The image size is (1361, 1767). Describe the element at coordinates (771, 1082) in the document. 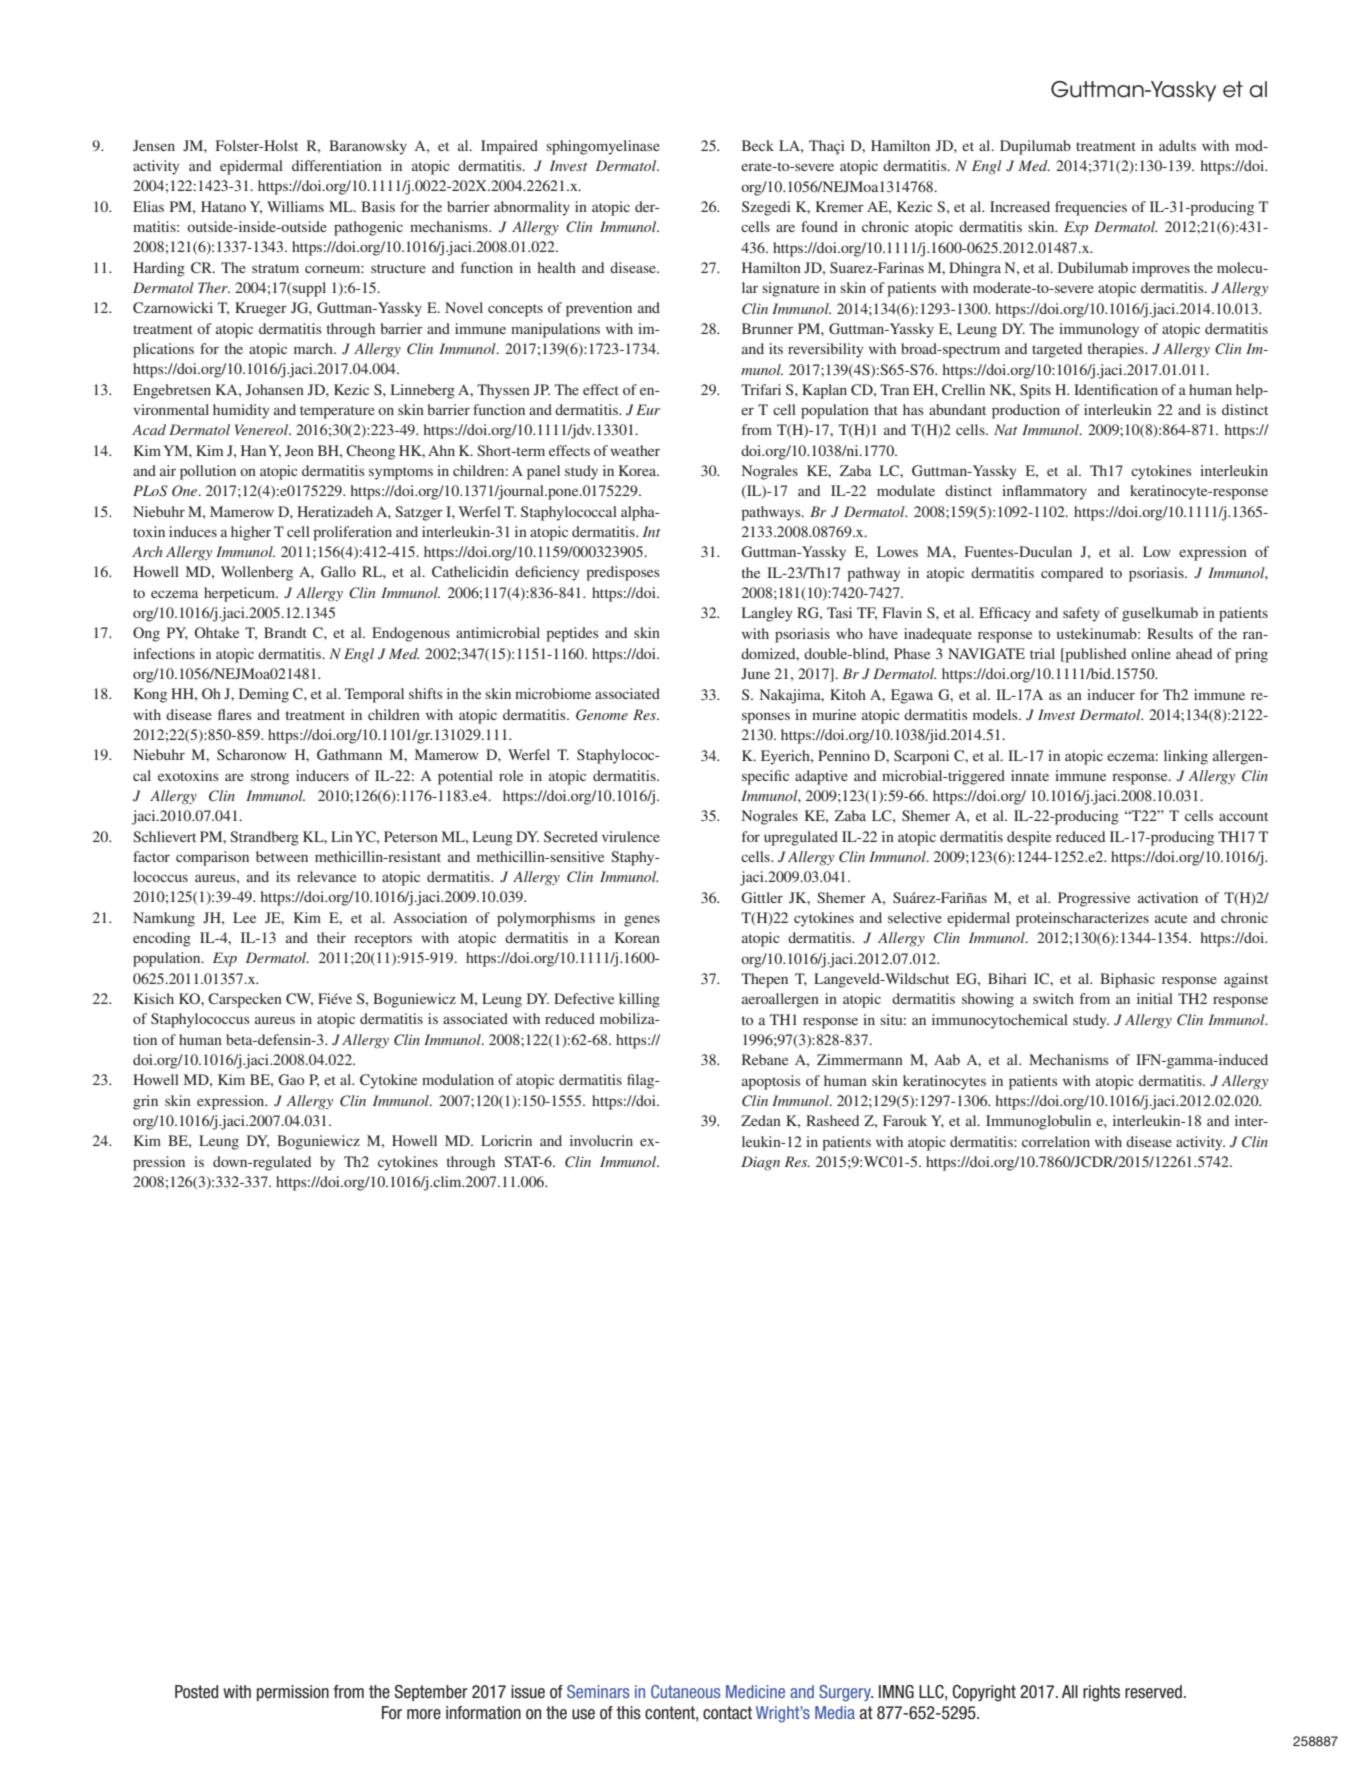

I see `apoptosis` at that location.
